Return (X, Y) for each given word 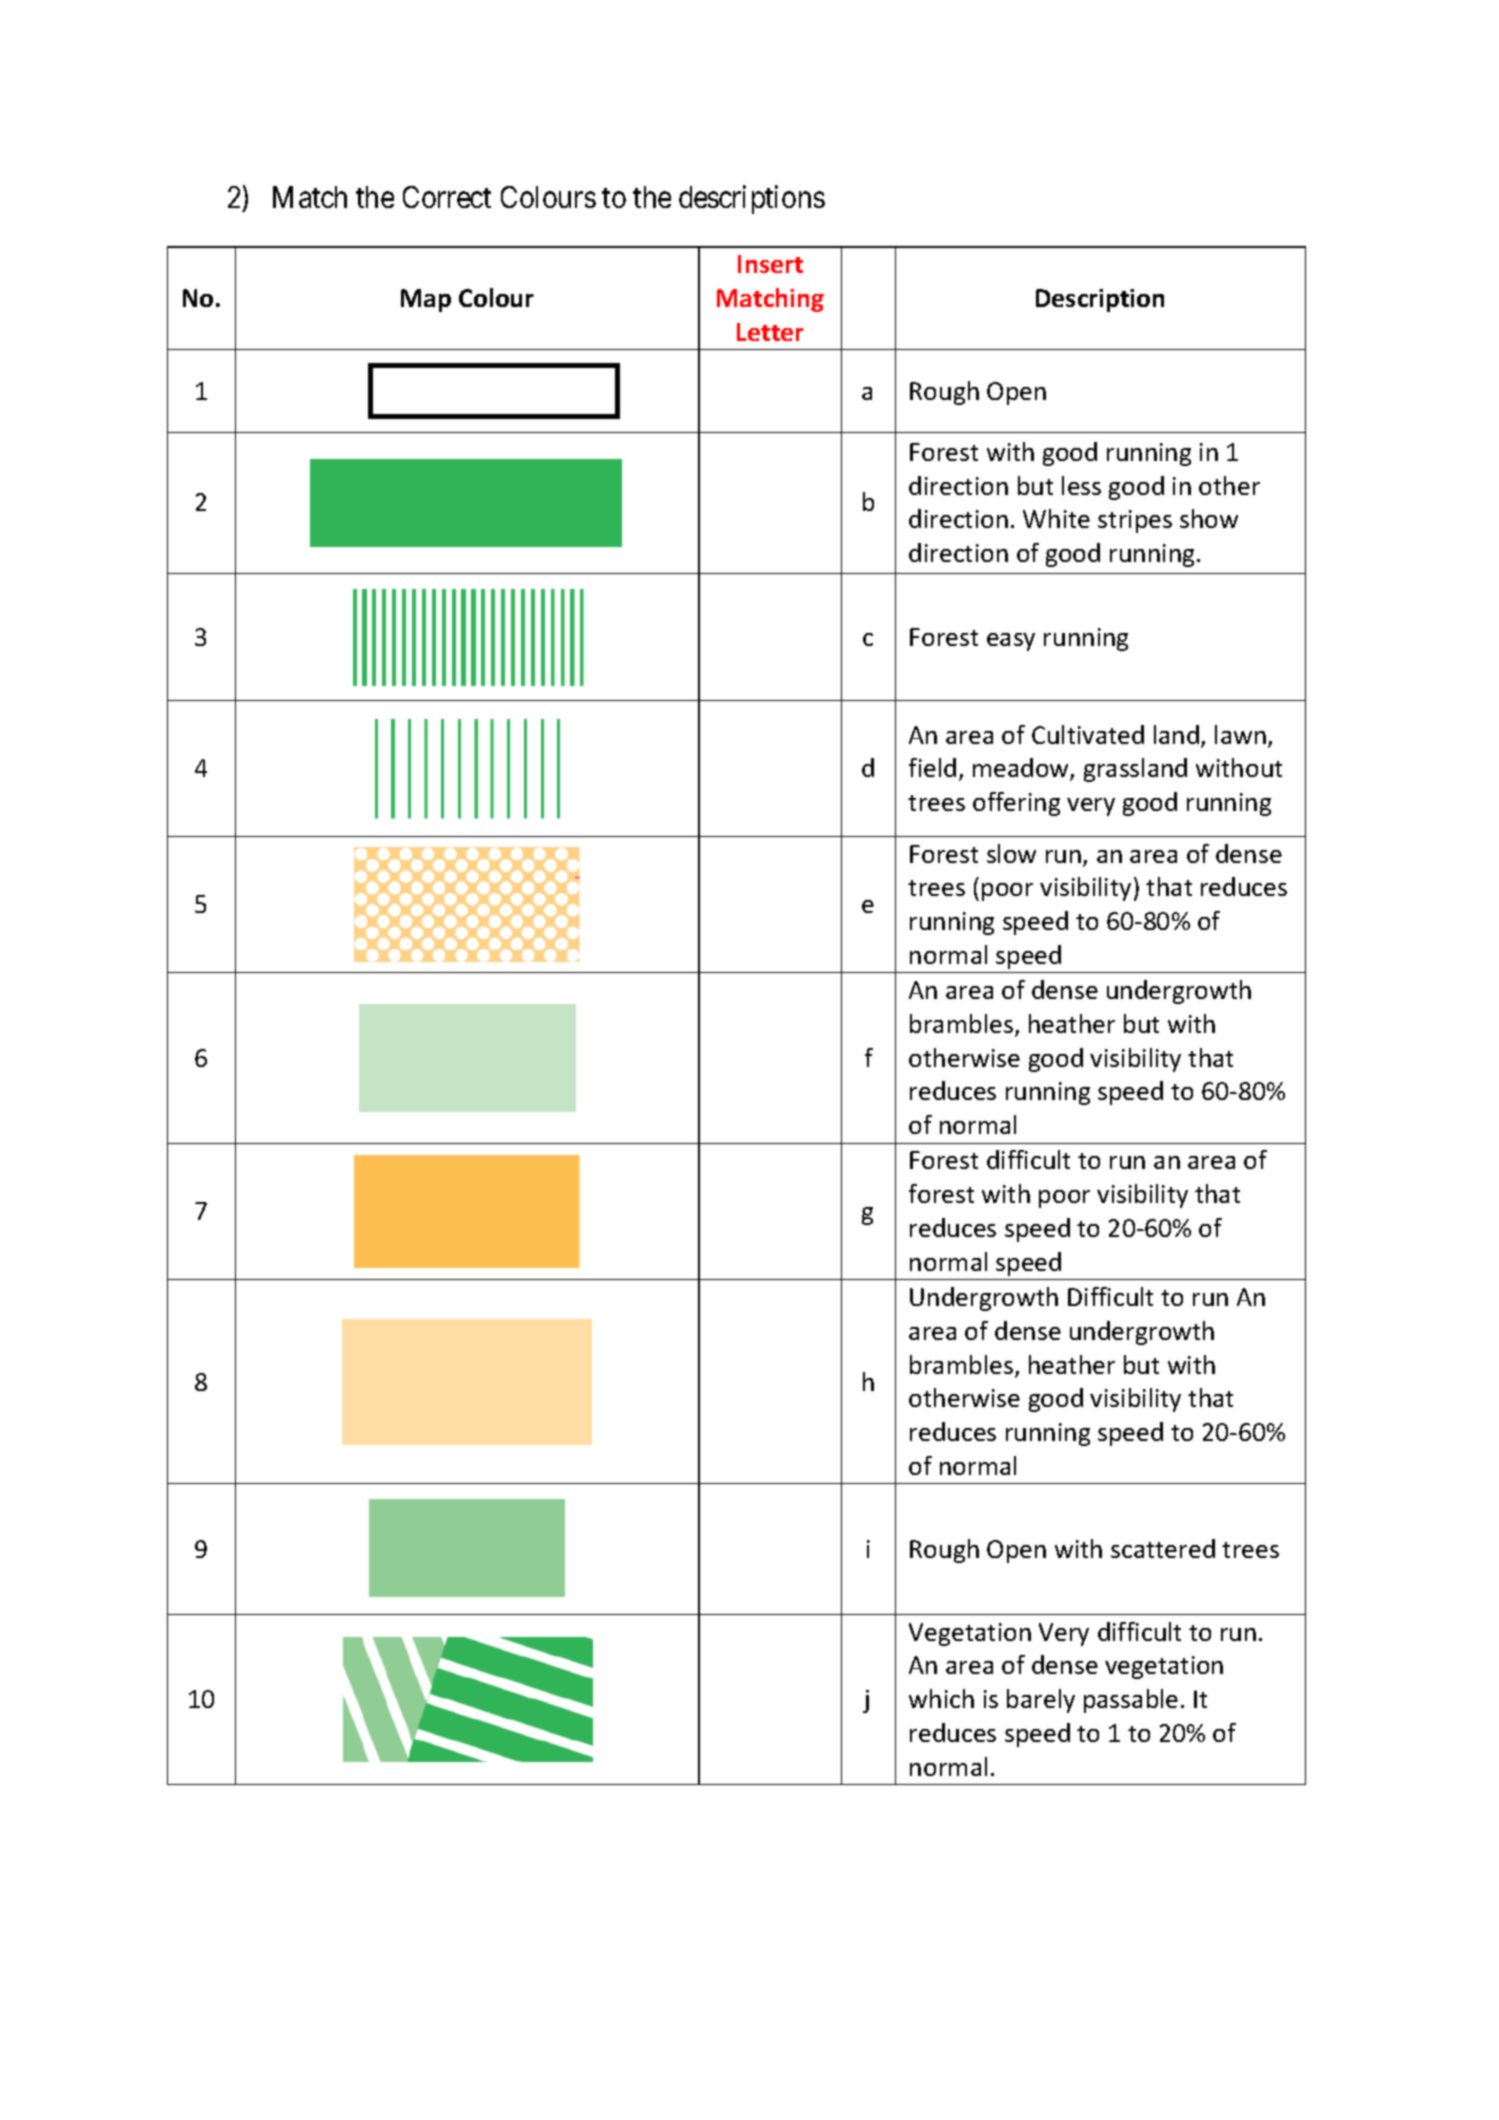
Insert (770, 264)
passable (1131, 1701)
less (1081, 485)
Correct (447, 197)
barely (1041, 1701)
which (941, 1698)
